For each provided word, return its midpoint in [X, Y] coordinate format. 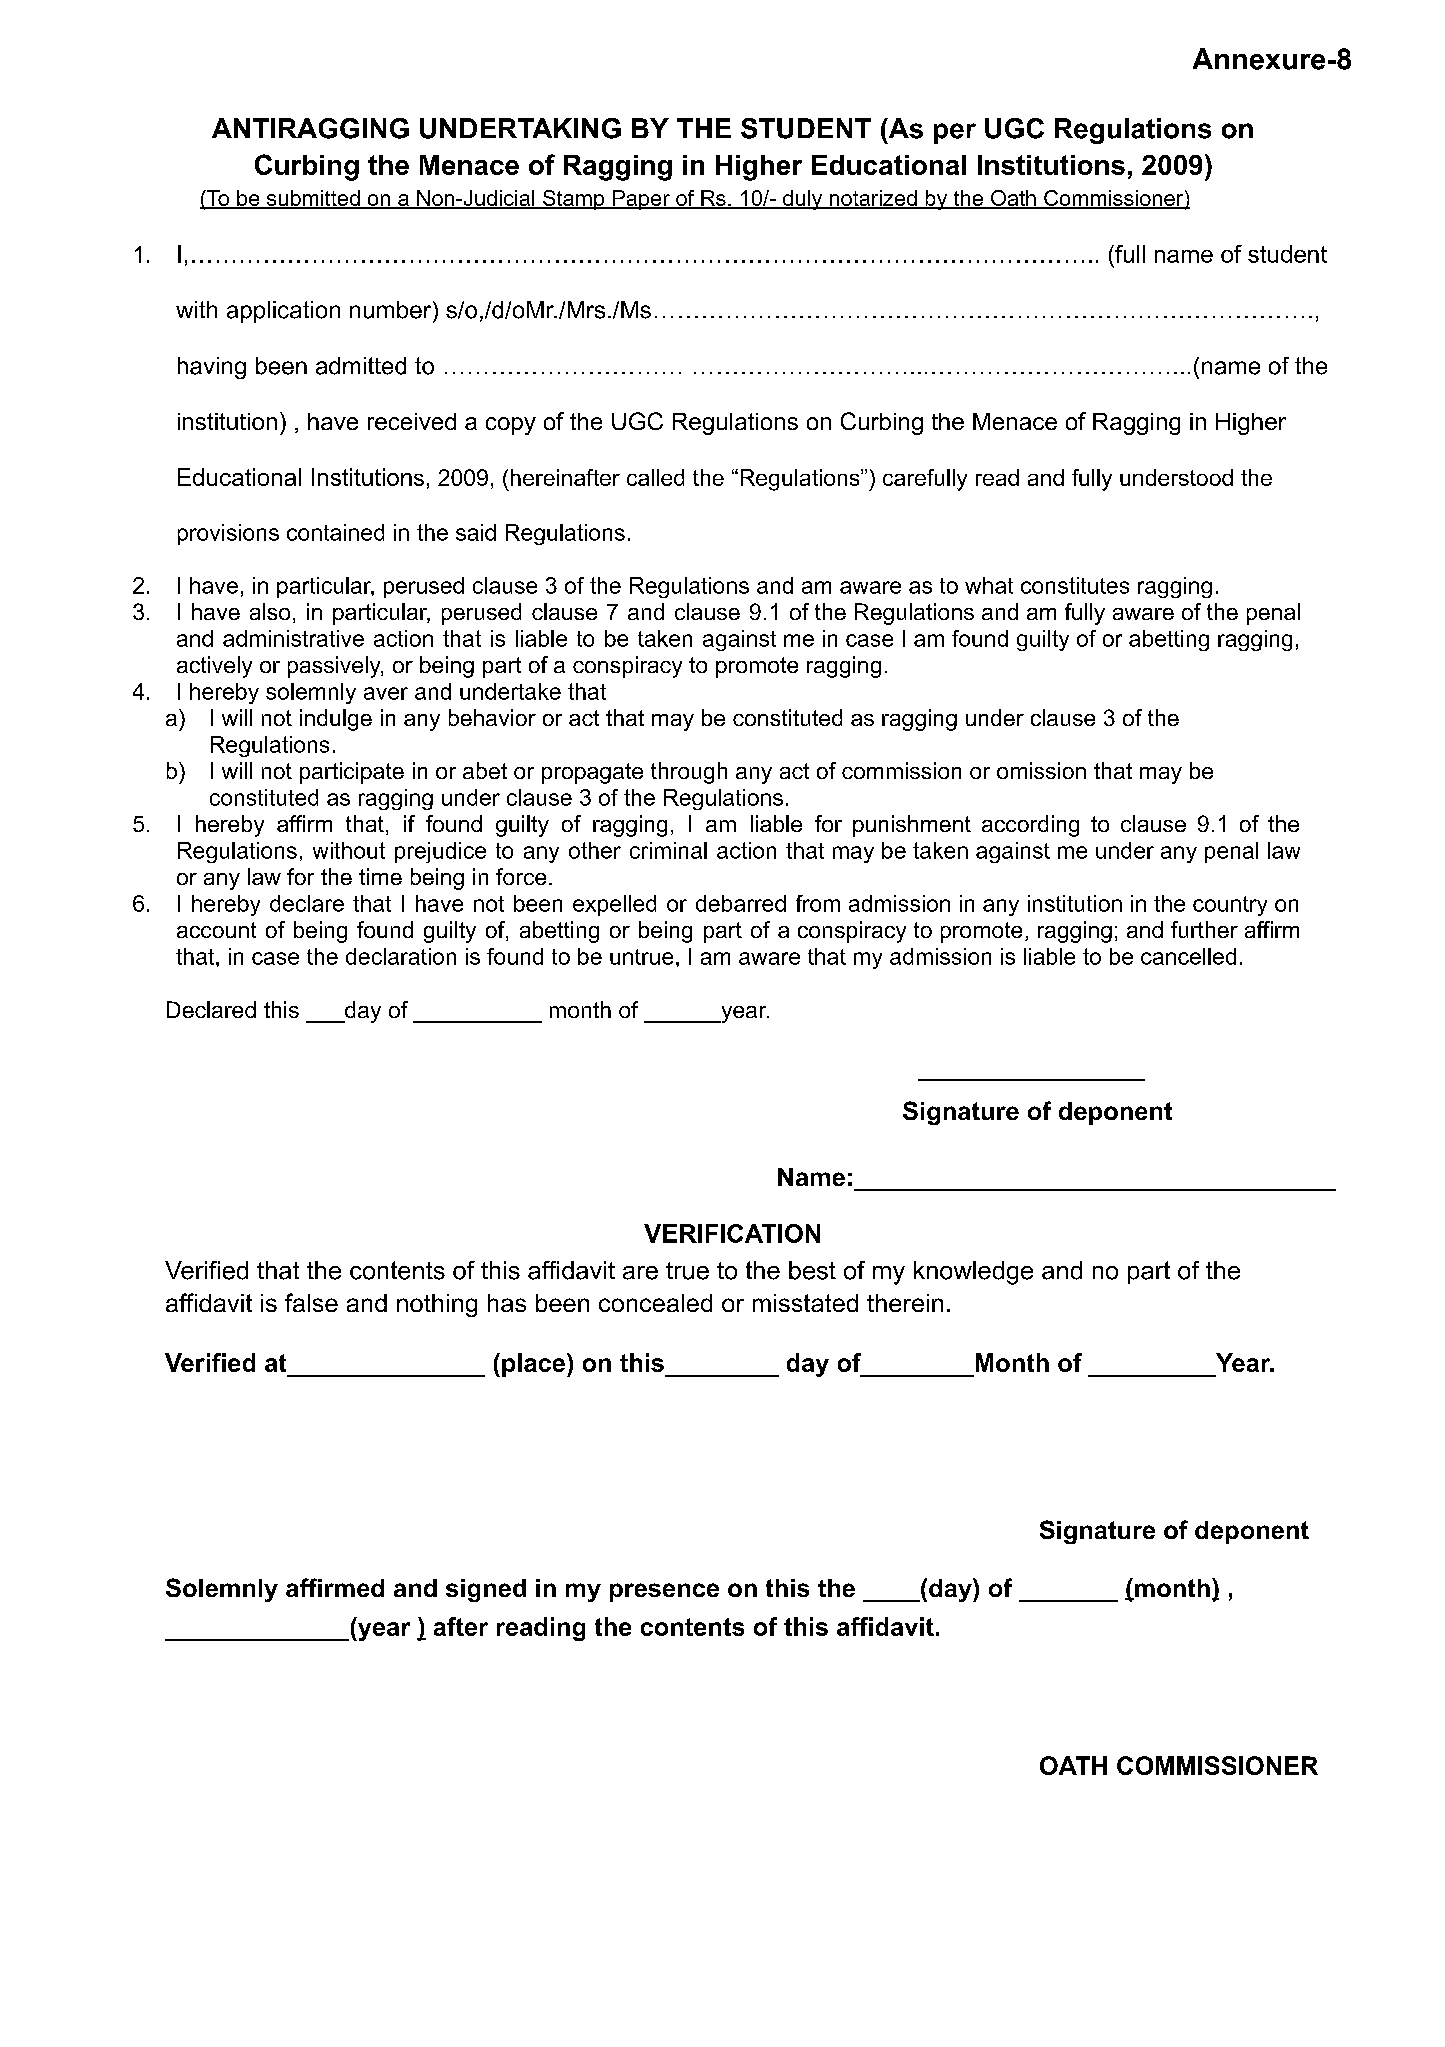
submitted [313, 199]
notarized [873, 199]
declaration [401, 956]
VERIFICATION [732, 1233]
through [689, 773]
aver [386, 693]
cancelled [1188, 956]
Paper [641, 200]
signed [486, 1590]
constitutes [1075, 585]
